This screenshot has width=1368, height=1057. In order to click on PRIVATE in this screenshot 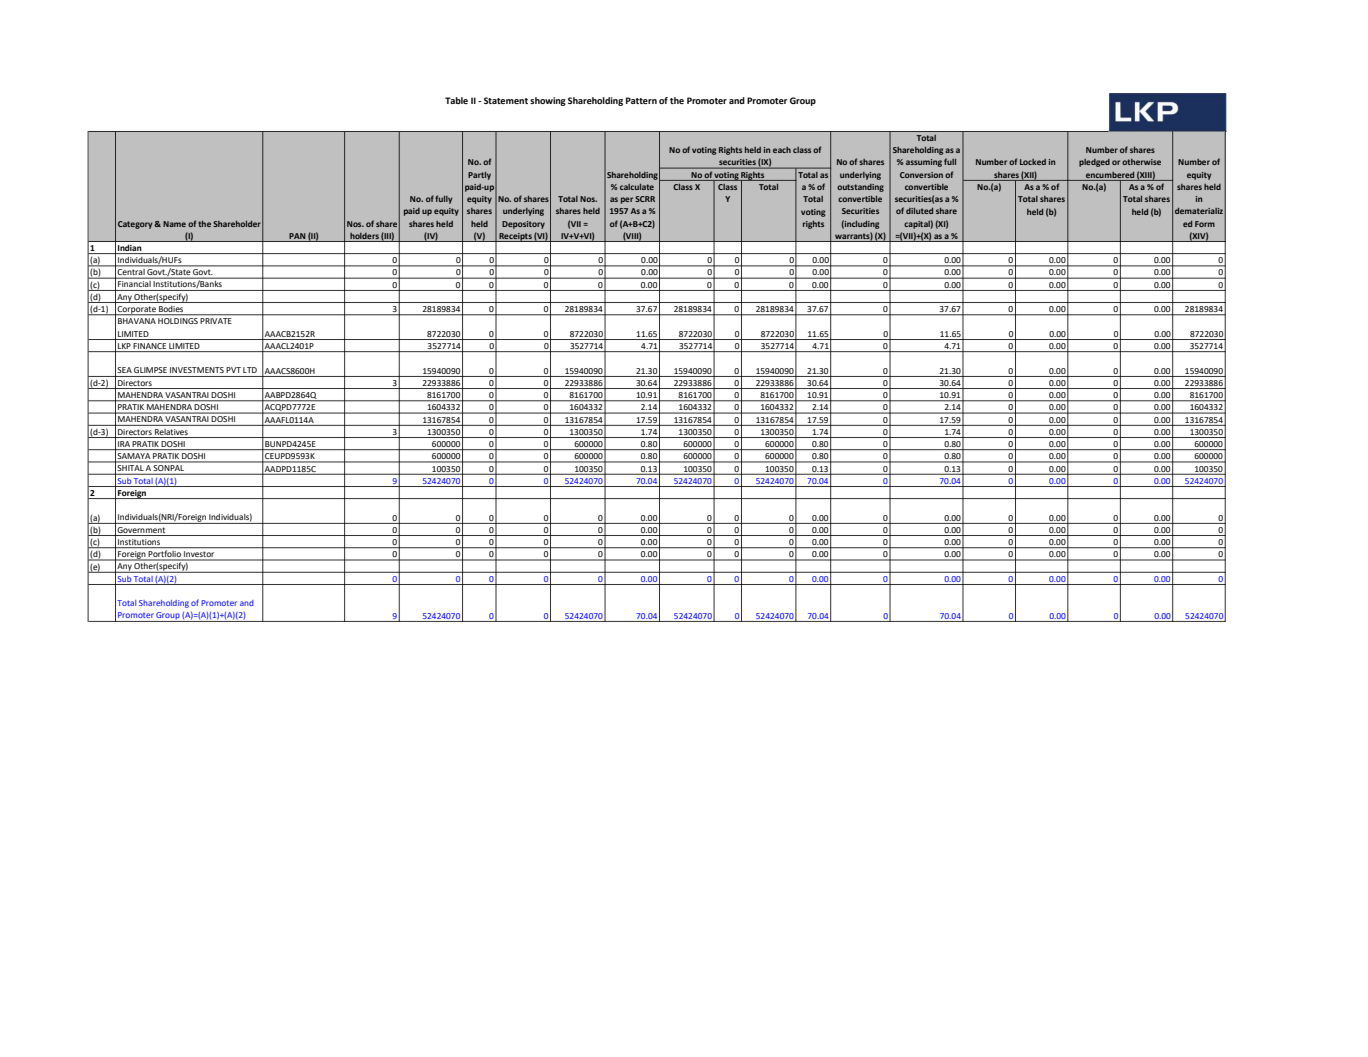, I will do `click(216, 321)`.
